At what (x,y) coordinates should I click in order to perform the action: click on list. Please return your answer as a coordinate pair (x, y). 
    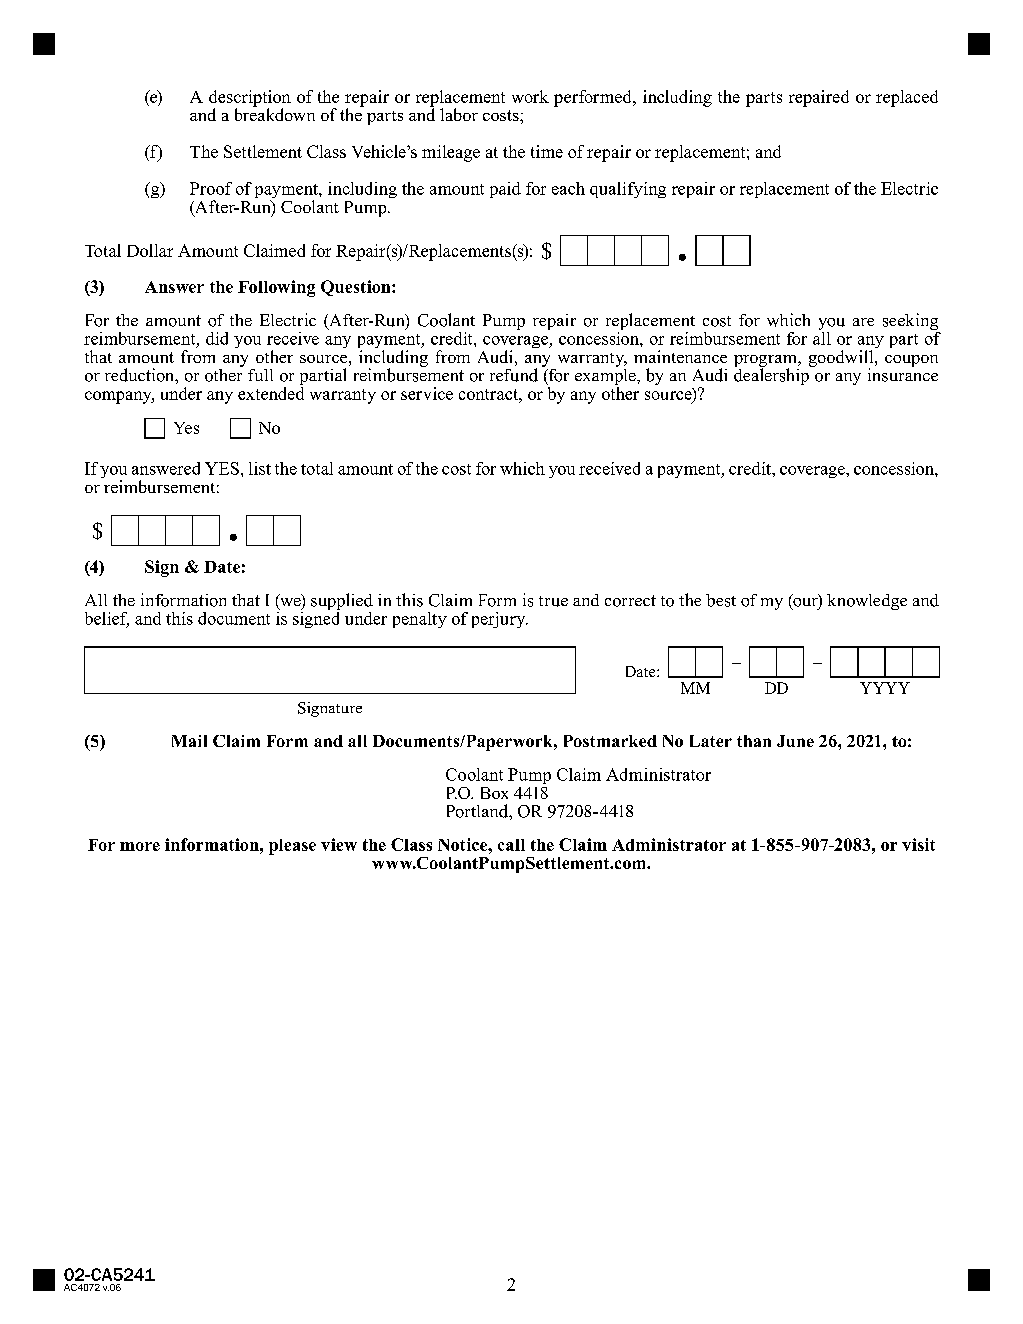
    Looking at the image, I should click on (260, 468).
